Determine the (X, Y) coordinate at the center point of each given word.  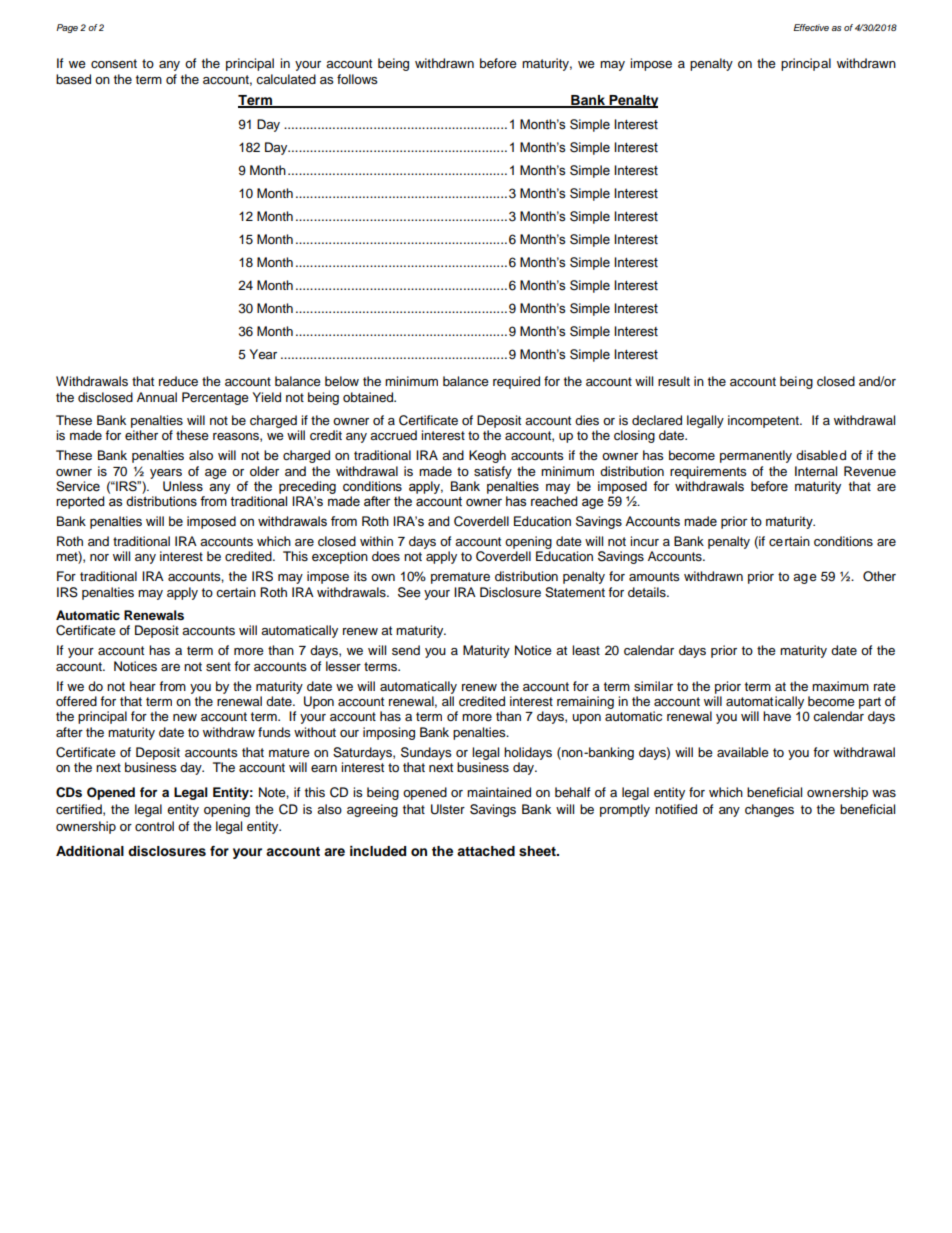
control (154, 826)
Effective (811, 27)
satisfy (493, 472)
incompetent (764, 421)
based (73, 79)
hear (143, 686)
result (674, 381)
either (141, 435)
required (516, 382)
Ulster (448, 809)
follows (357, 79)
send (406, 650)
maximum (840, 686)
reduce (178, 381)
